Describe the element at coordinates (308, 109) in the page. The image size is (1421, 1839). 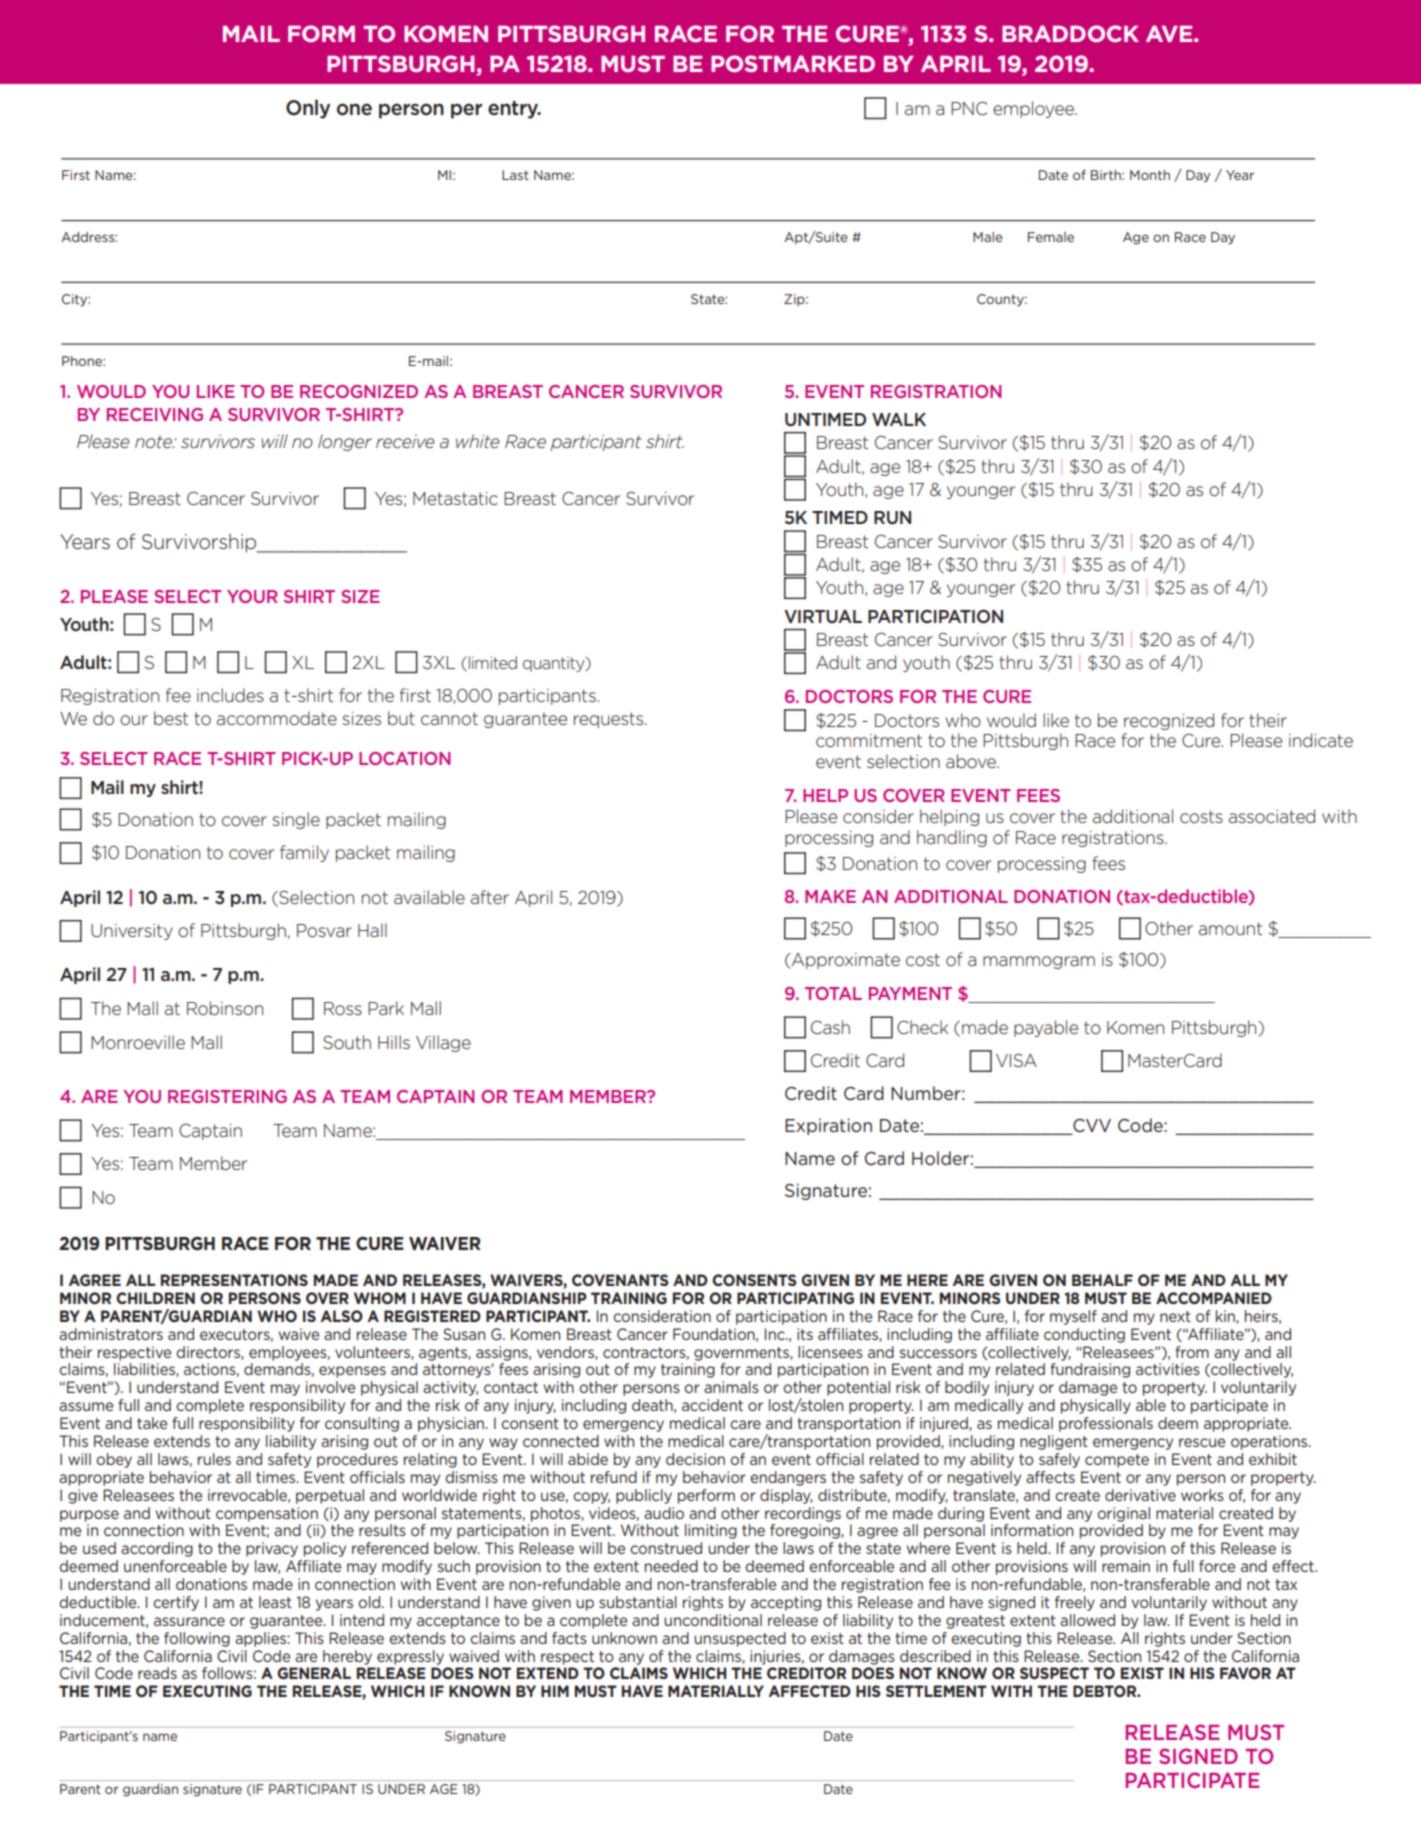
I see `Only` at that location.
